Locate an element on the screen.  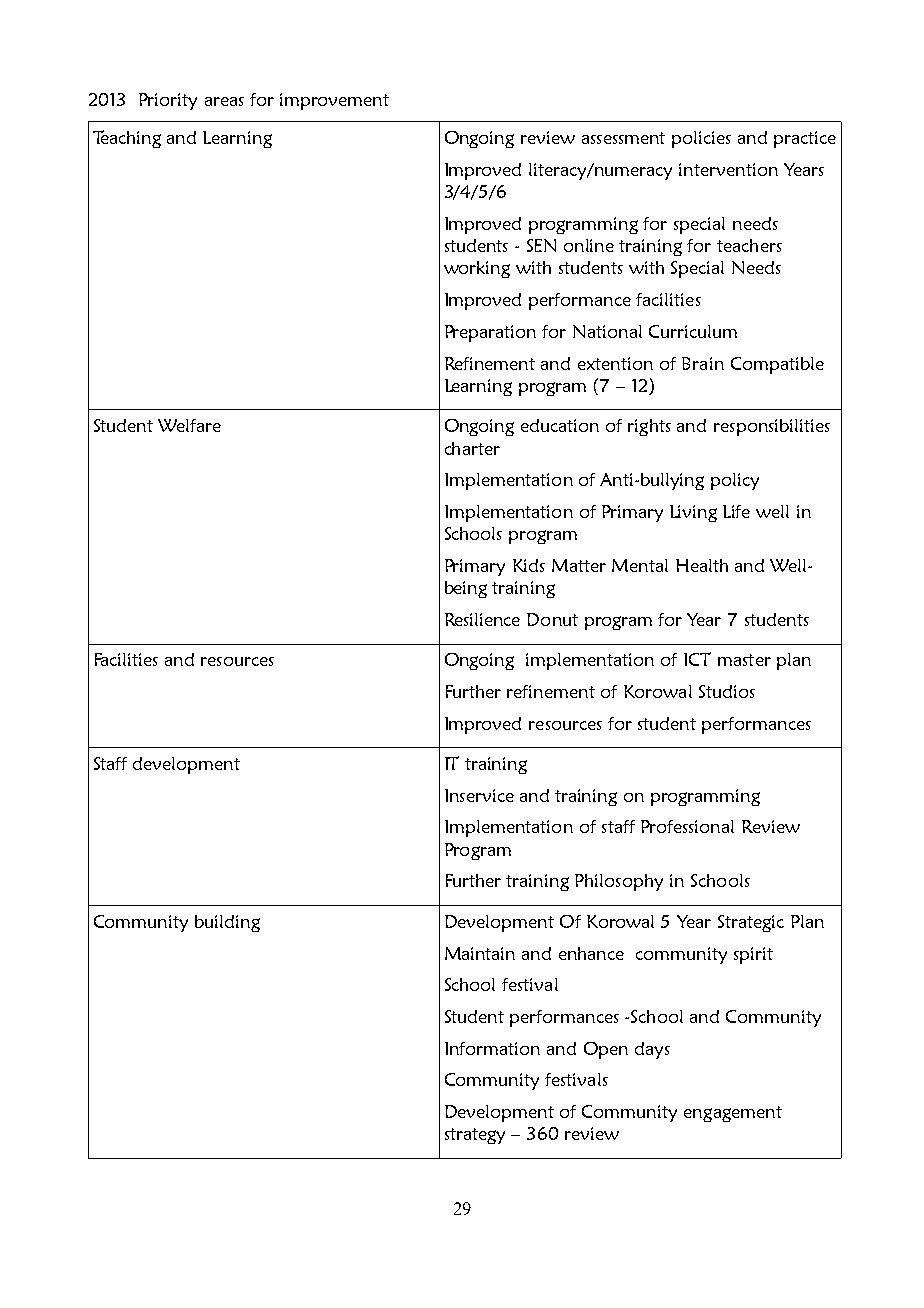
Preparation is located at coordinates (490, 333).
